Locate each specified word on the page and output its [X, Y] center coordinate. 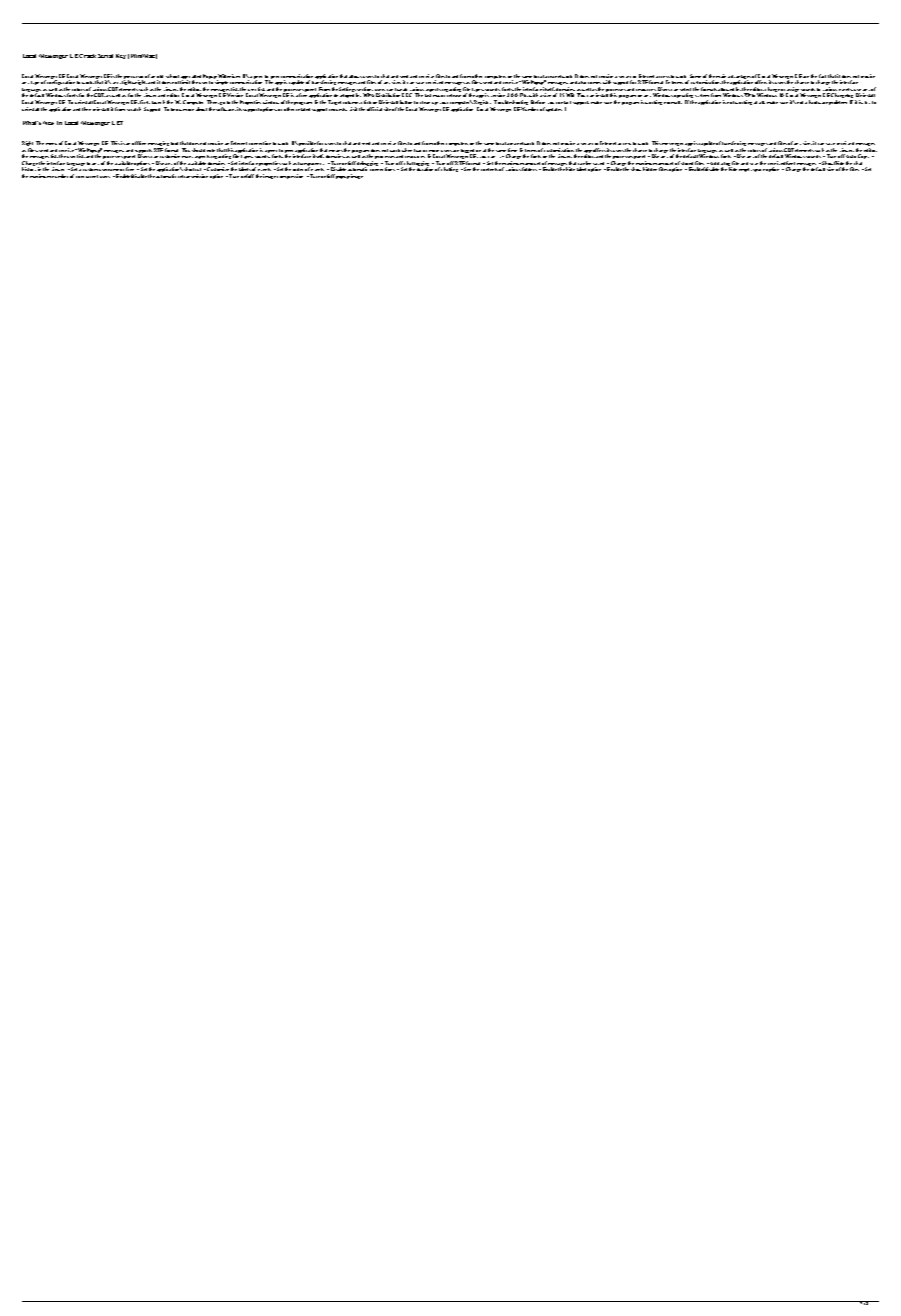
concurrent [87, 176]
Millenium [228, 77]
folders [529, 169]
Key [121, 56]
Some [695, 76]
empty [746, 170]
